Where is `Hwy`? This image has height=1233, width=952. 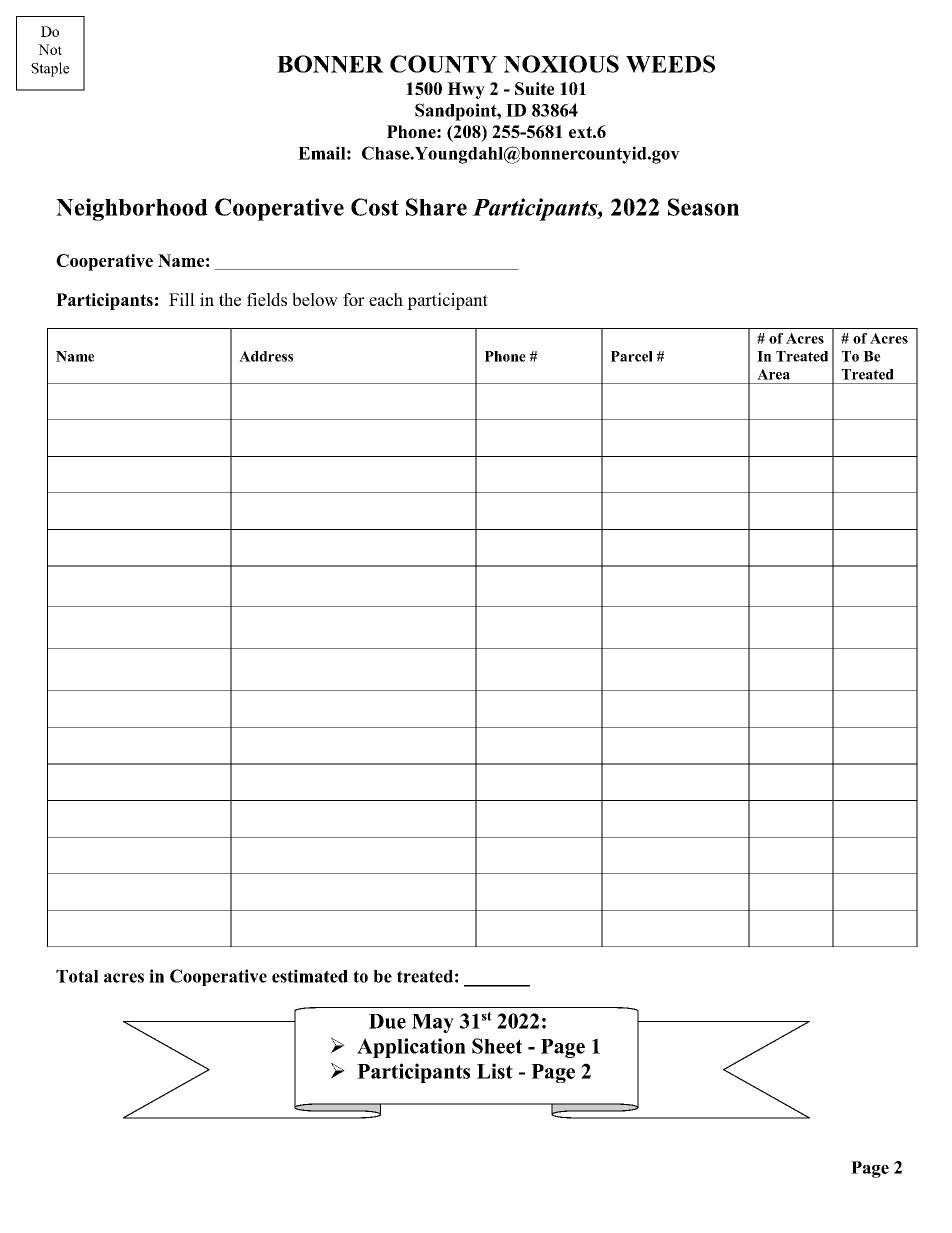 Hwy is located at coordinates (466, 90).
